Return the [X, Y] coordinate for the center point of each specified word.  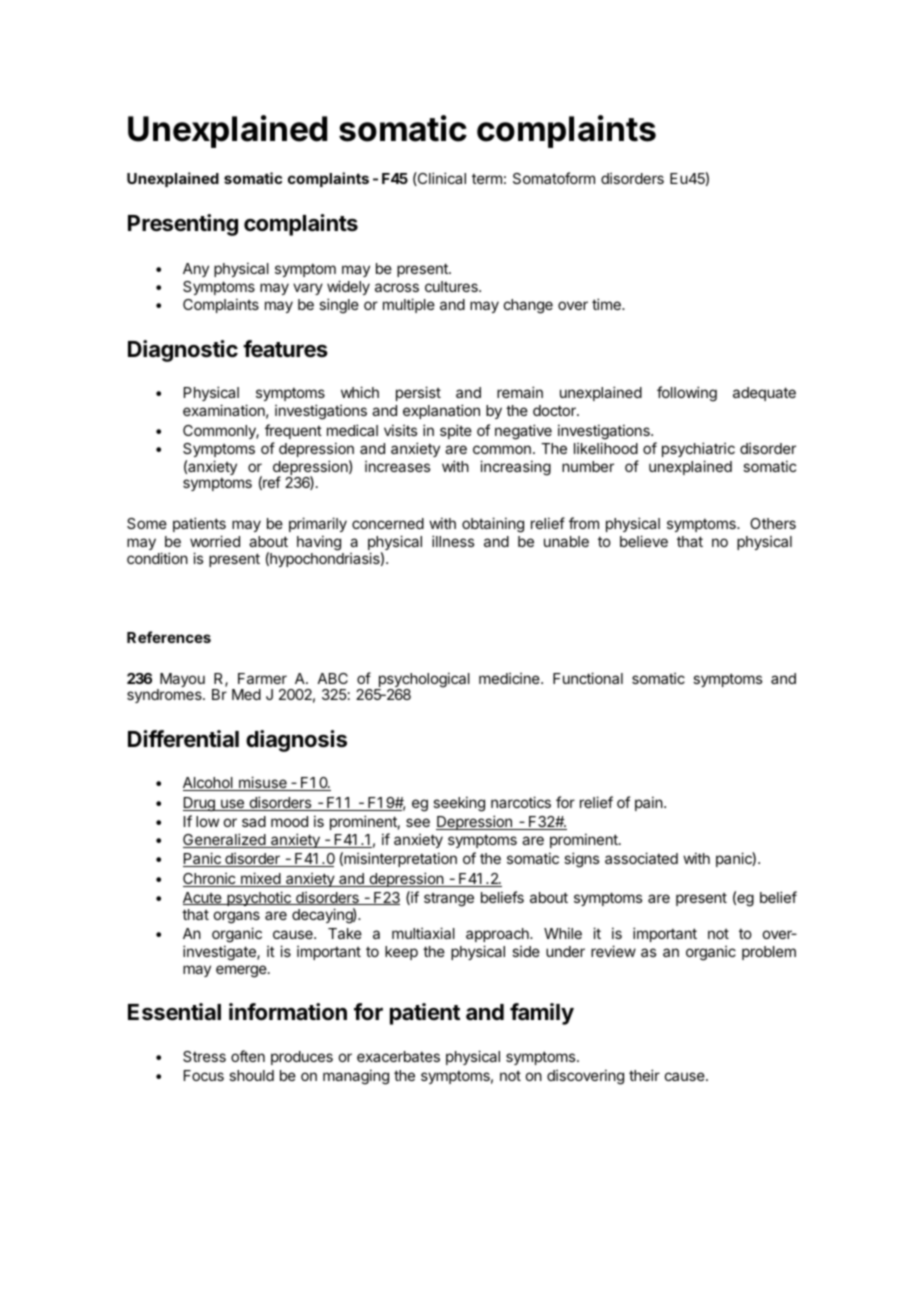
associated [641, 858]
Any [196, 270]
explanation [441, 411]
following [687, 394]
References [169, 637]
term [487, 178]
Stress [204, 1056]
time [607, 304]
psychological [423, 681]
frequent [293, 431]
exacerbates [398, 1056]
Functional [588, 678]
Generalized [225, 840]
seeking [459, 804]
